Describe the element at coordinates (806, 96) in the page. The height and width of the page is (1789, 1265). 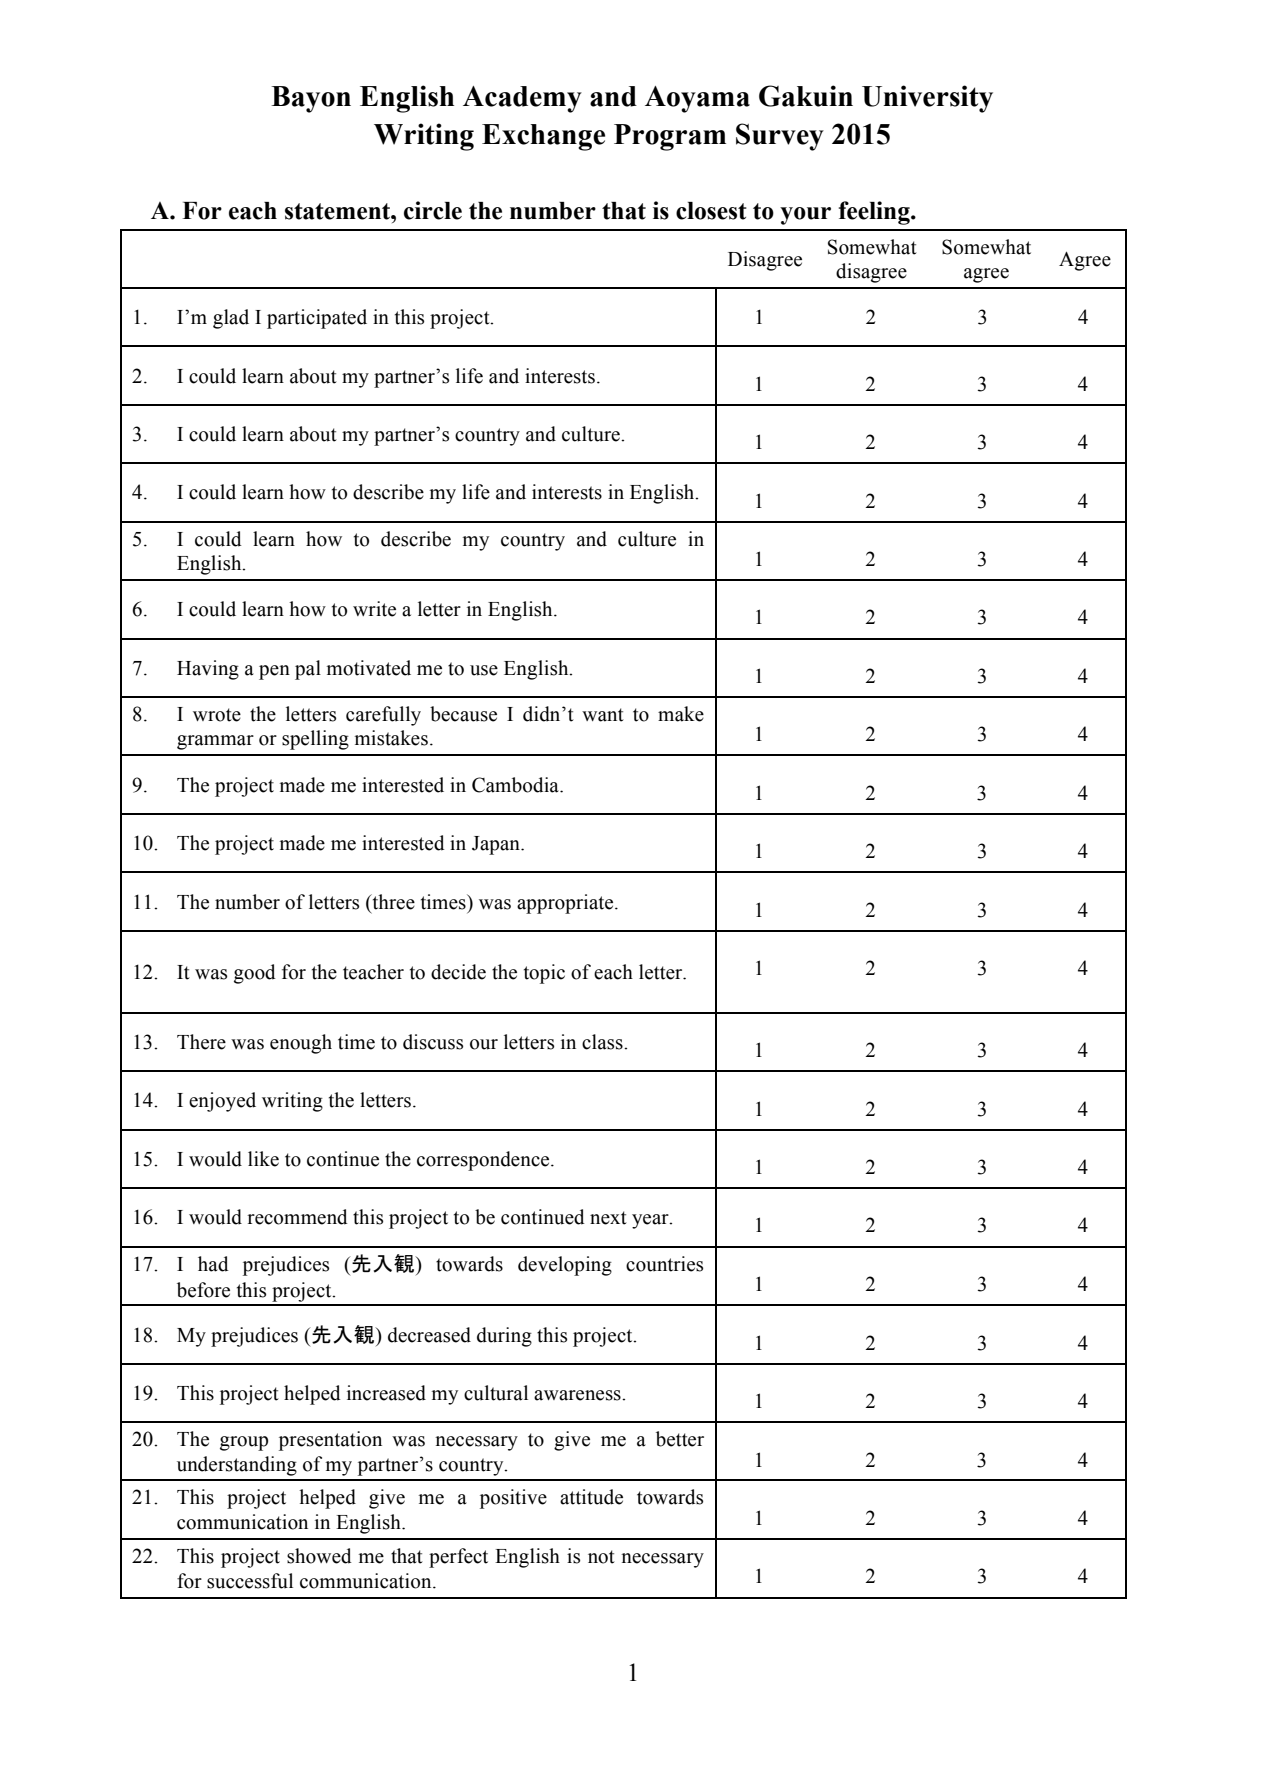
I see `Gakuin` at that location.
